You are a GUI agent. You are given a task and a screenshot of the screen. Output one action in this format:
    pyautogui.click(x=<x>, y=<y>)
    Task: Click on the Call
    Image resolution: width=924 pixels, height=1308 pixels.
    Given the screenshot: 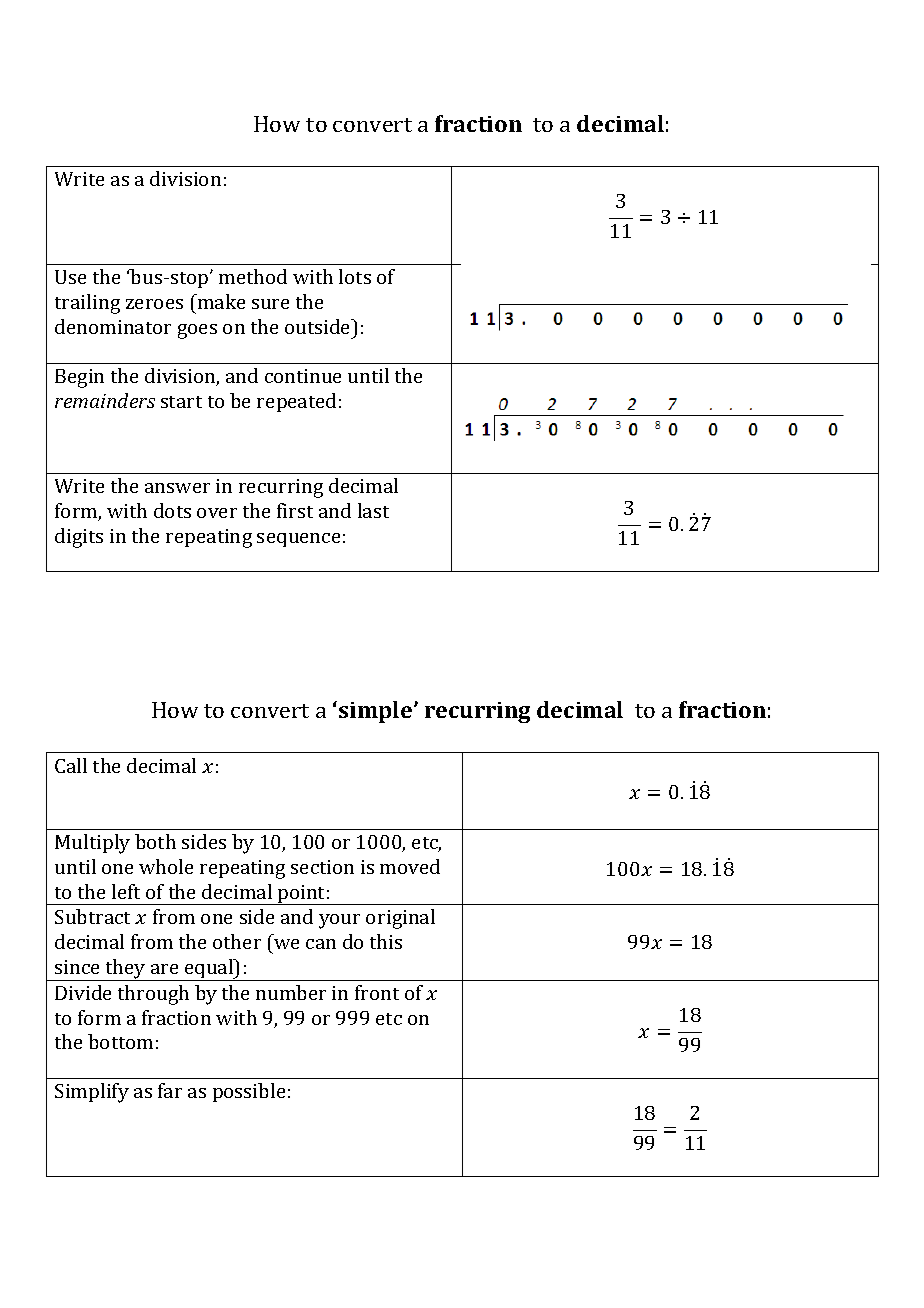 What is the action you would take?
    pyautogui.click(x=71, y=765)
